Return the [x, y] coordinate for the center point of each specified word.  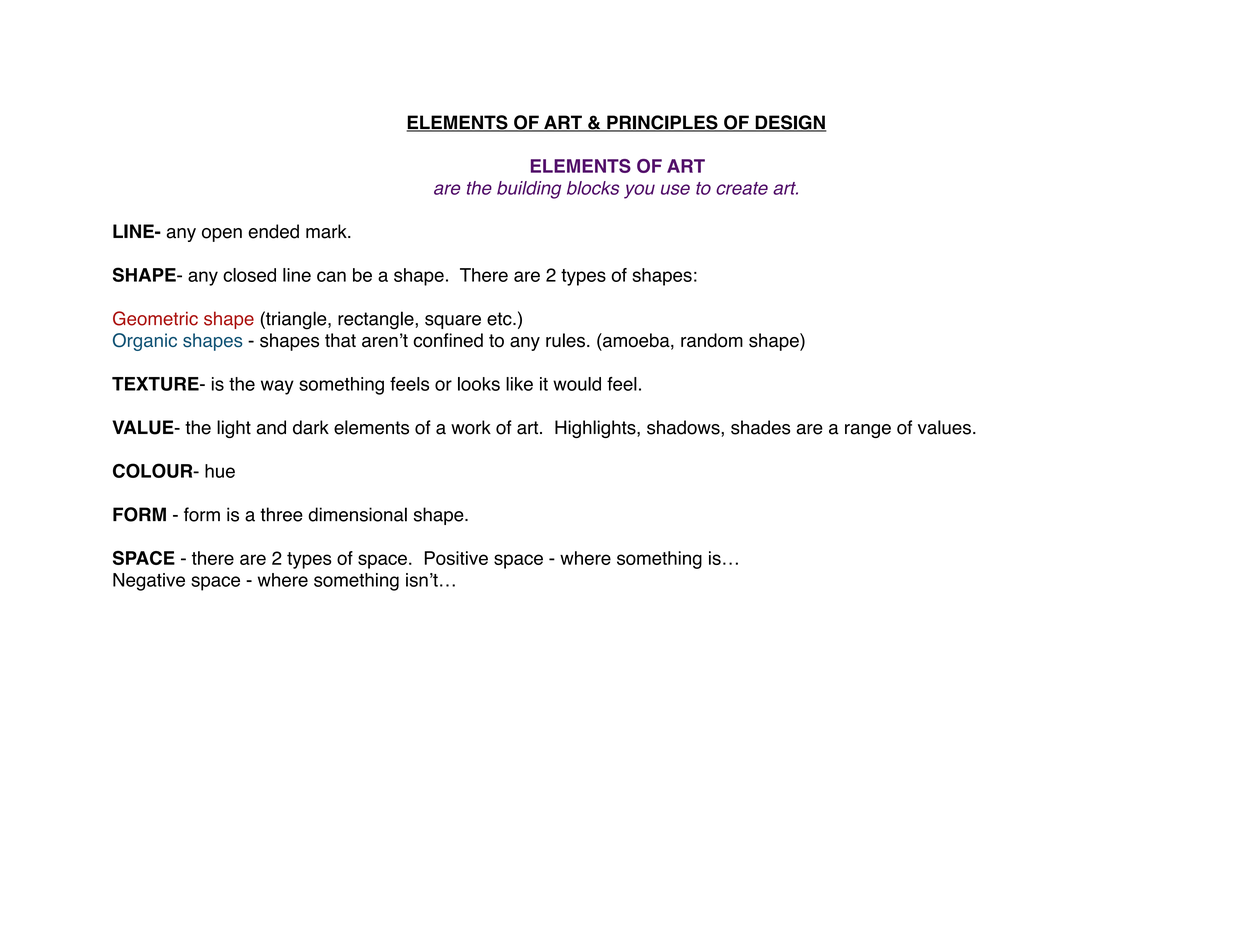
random [712, 340]
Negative [149, 582]
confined [448, 340]
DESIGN [790, 123]
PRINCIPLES [662, 123]
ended [273, 231]
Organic [145, 342]
